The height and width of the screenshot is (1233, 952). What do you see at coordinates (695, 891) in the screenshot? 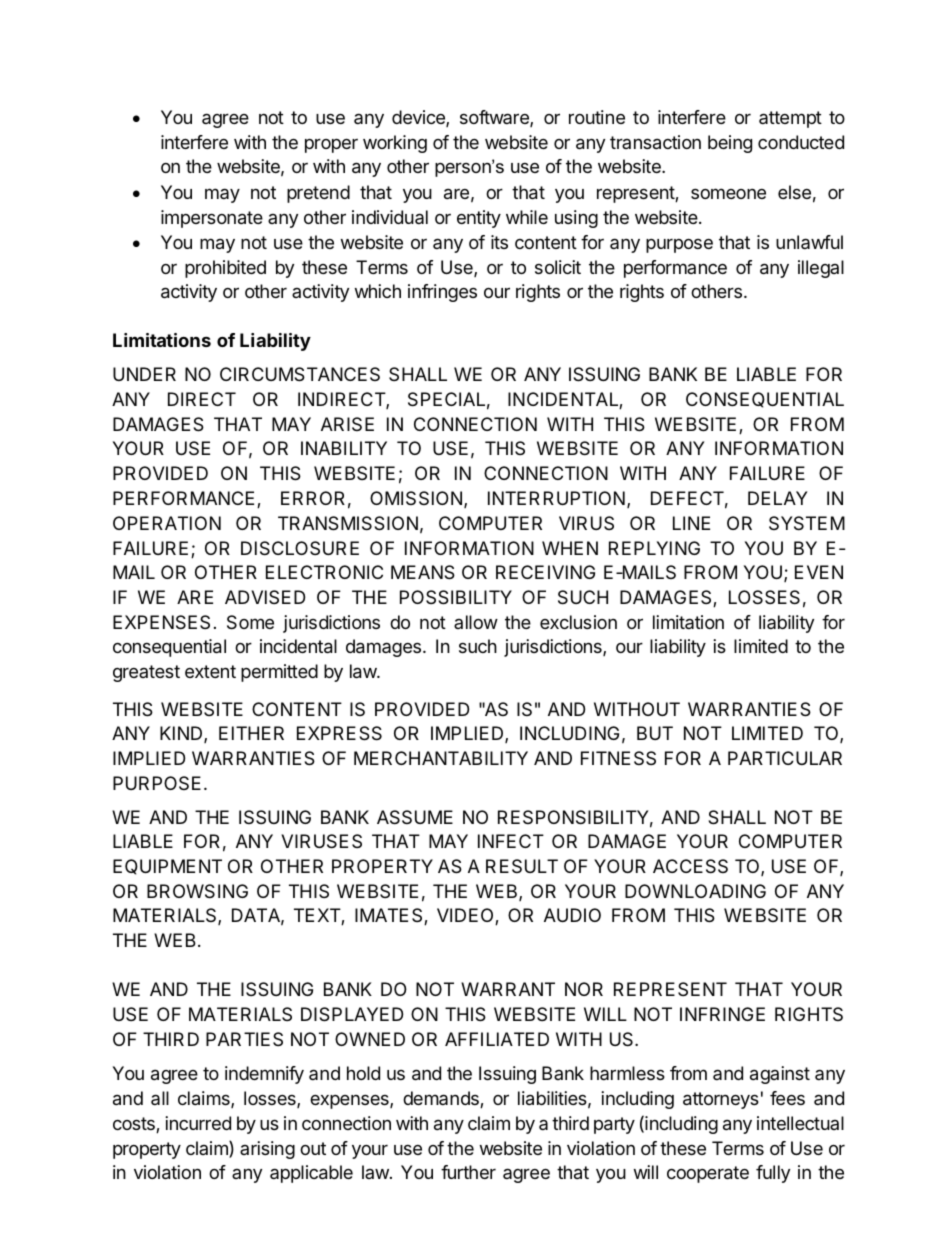
I see `DOWNLOADING` at bounding box center [695, 891].
